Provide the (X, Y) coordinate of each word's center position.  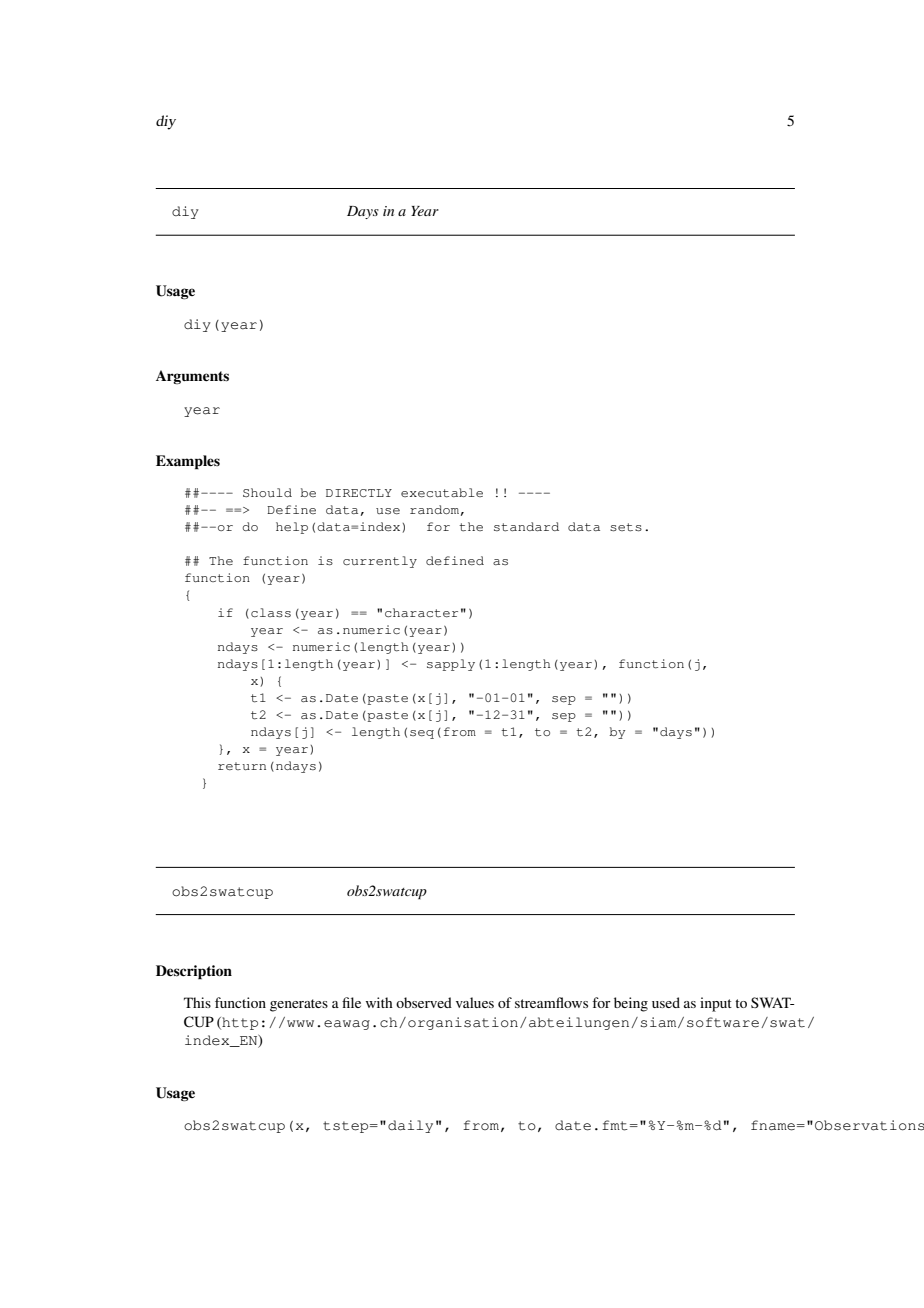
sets (626, 527)
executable (442, 493)
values (475, 1002)
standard (526, 527)
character (421, 613)
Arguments (192, 377)
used (666, 1002)
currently (380, 562)
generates (299, 1005)
